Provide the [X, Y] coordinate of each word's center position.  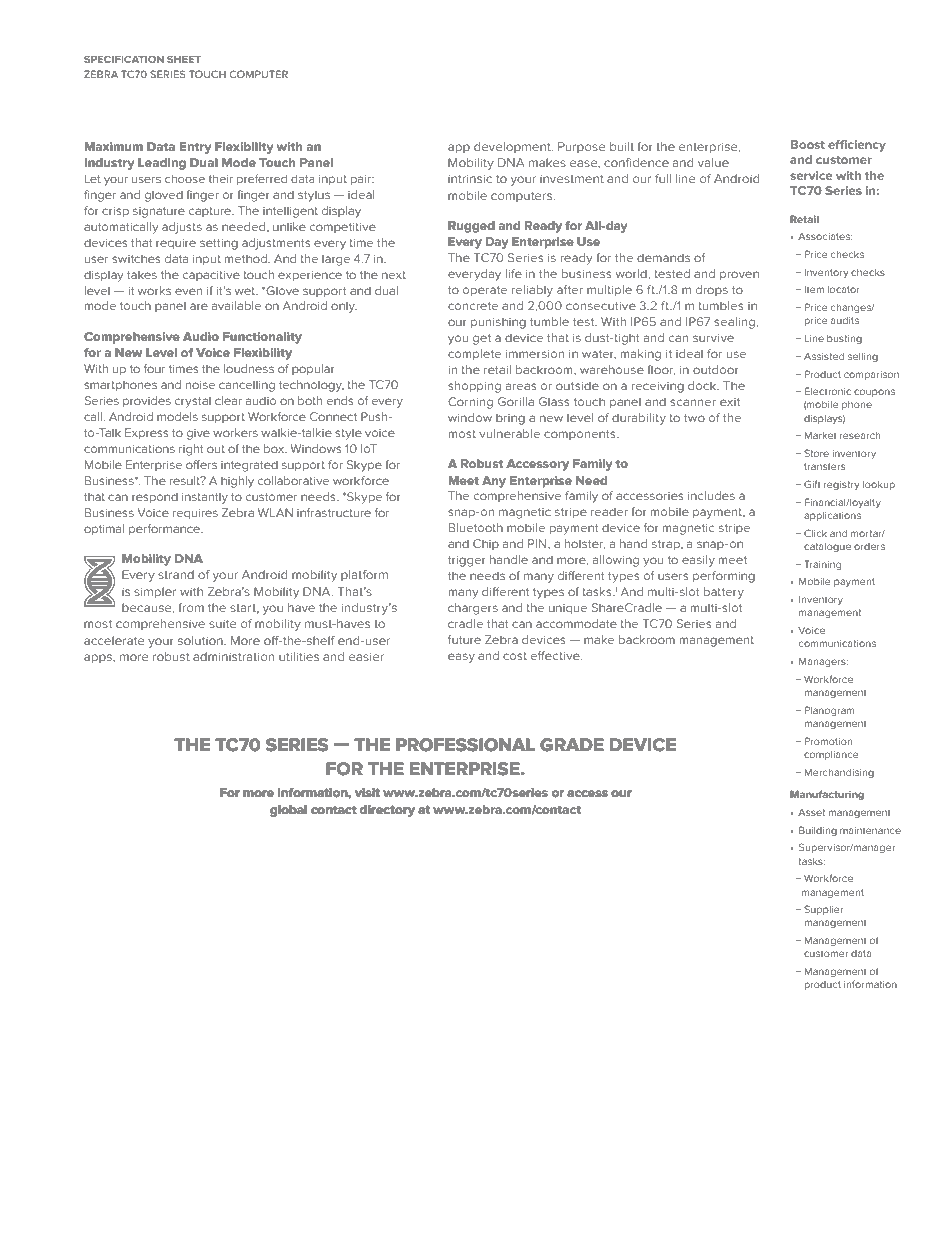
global [288, 811]
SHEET [184, 59]
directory [387, 811]
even [188, 291]
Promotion [828, 741]
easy [461, 658]
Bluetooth [476, 527]
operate [485, 291]
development [513, 147]
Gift [812, 484]
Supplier [823, 910]
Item [814, 289]
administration [233, 656]
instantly [205, 498]
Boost [808, 144]
